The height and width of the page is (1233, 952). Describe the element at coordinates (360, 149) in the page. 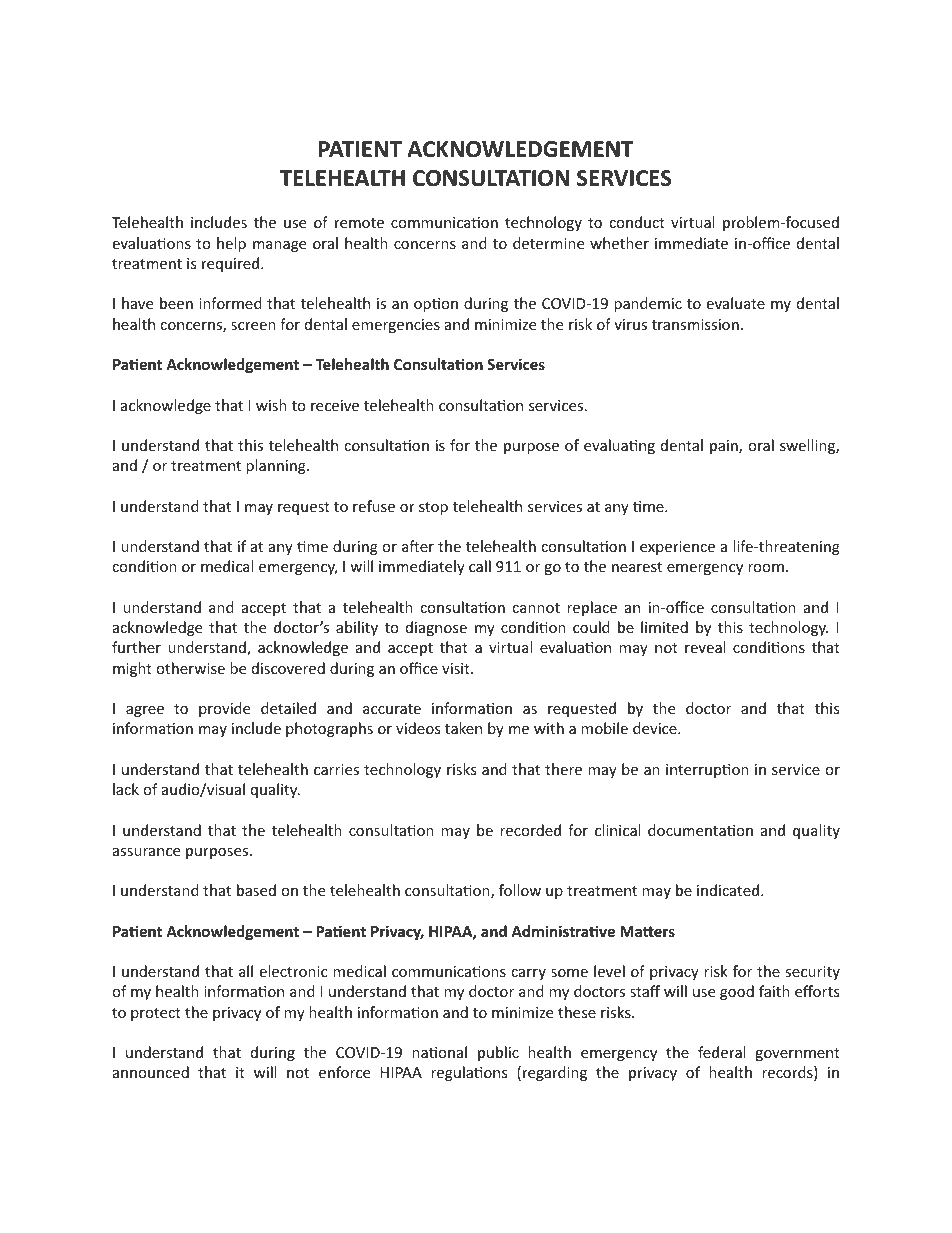

I see `PATIENT` at that location.
